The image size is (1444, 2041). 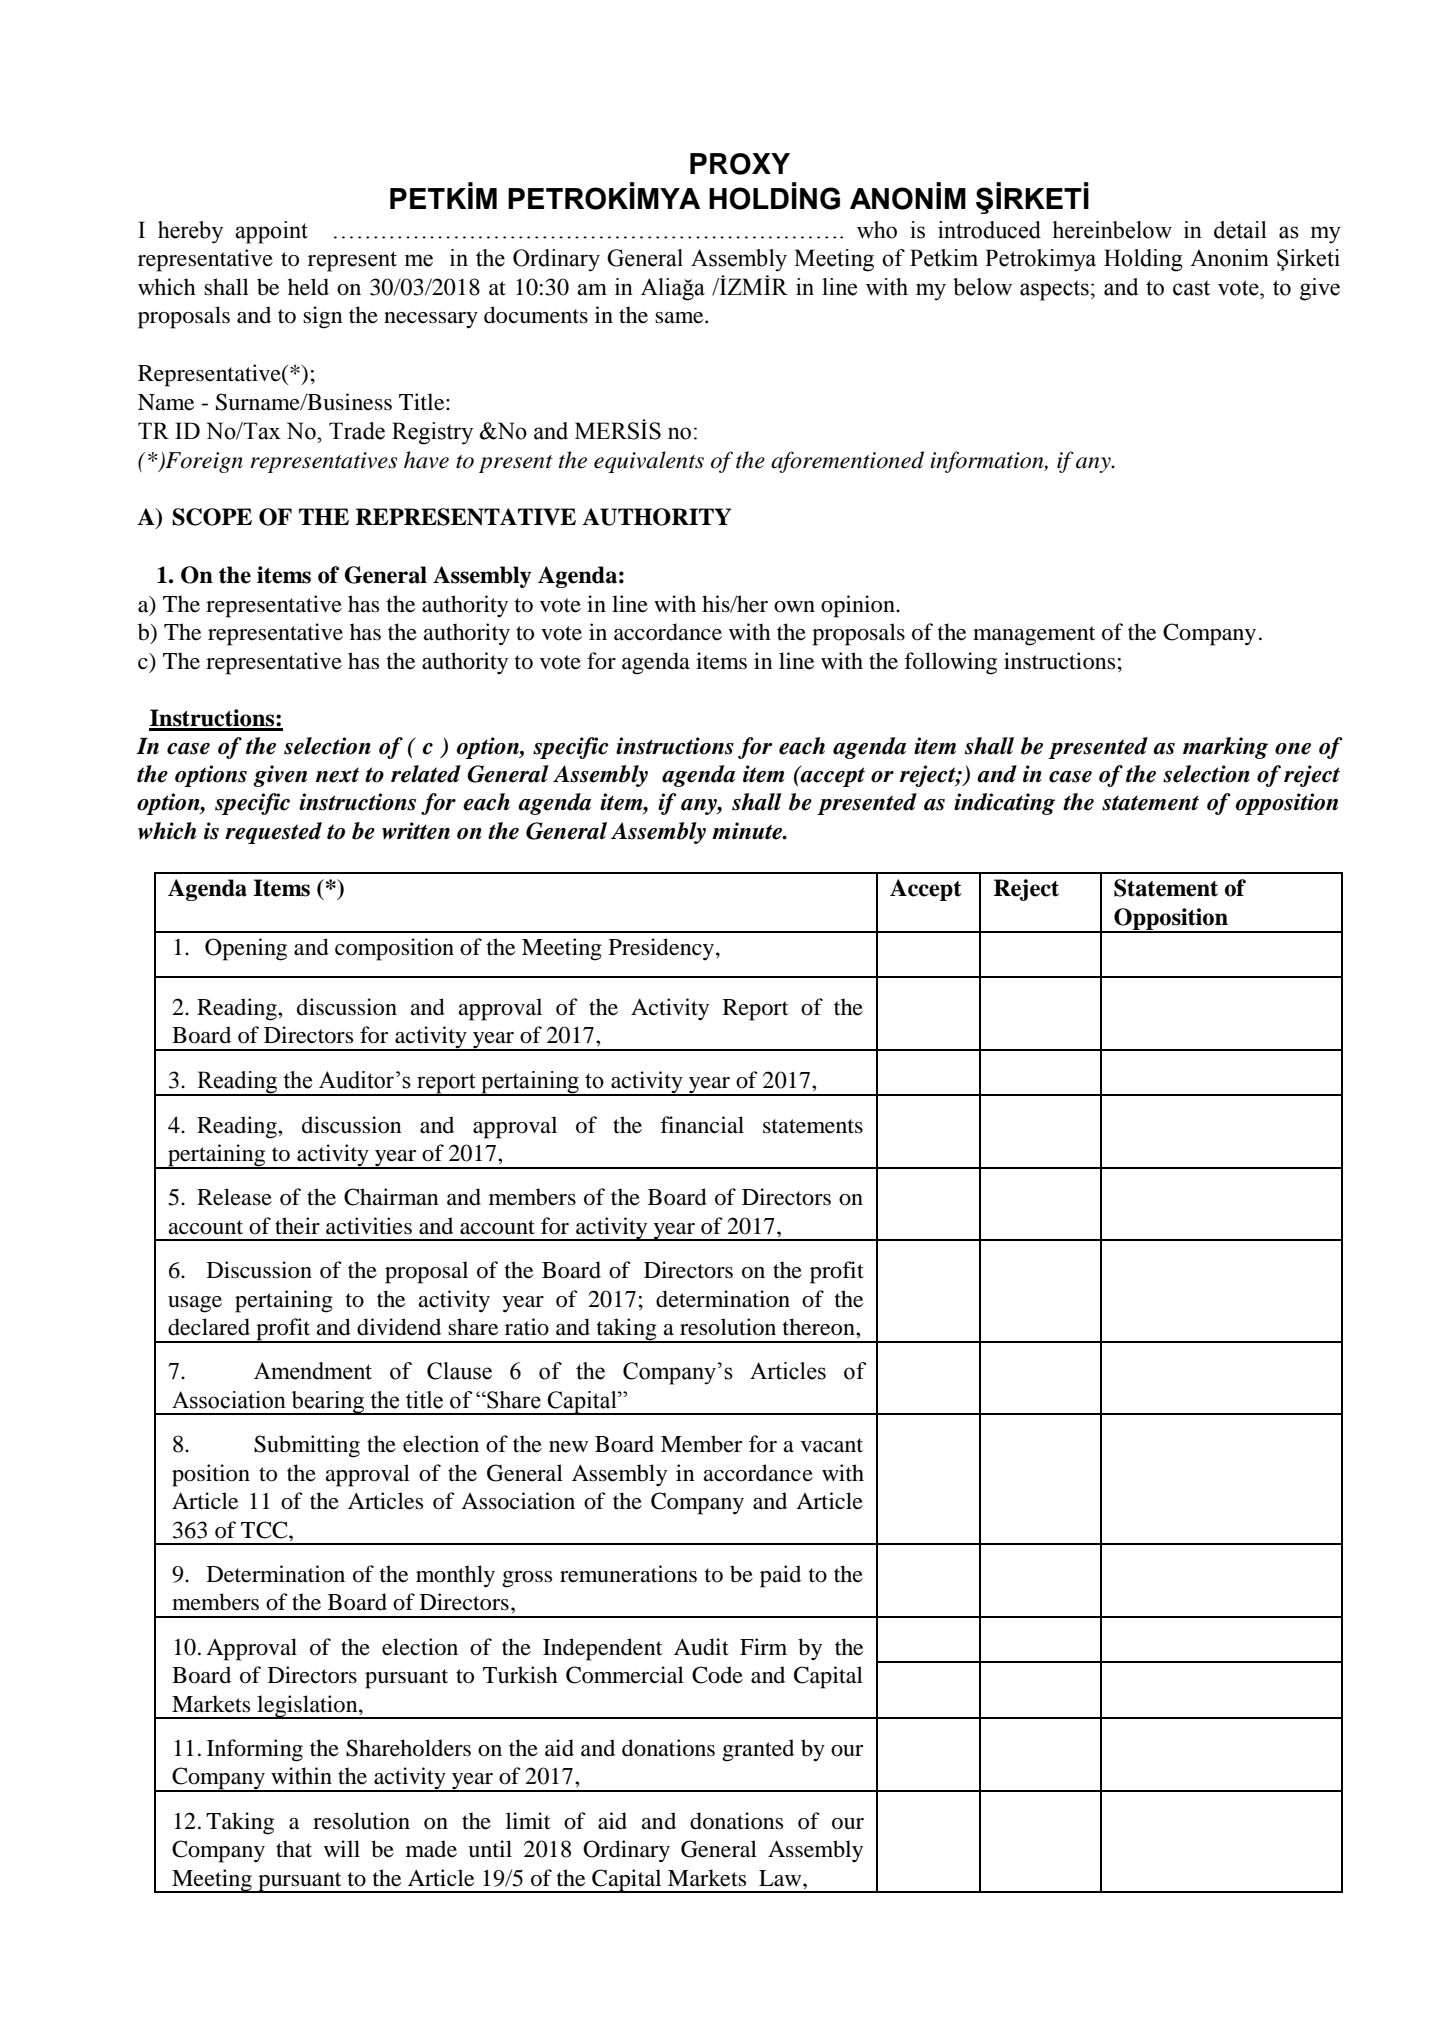 What do you see at coordinates (271, 232) in the screenshot?
I see `appoint` at bounding box center [271, 232].
